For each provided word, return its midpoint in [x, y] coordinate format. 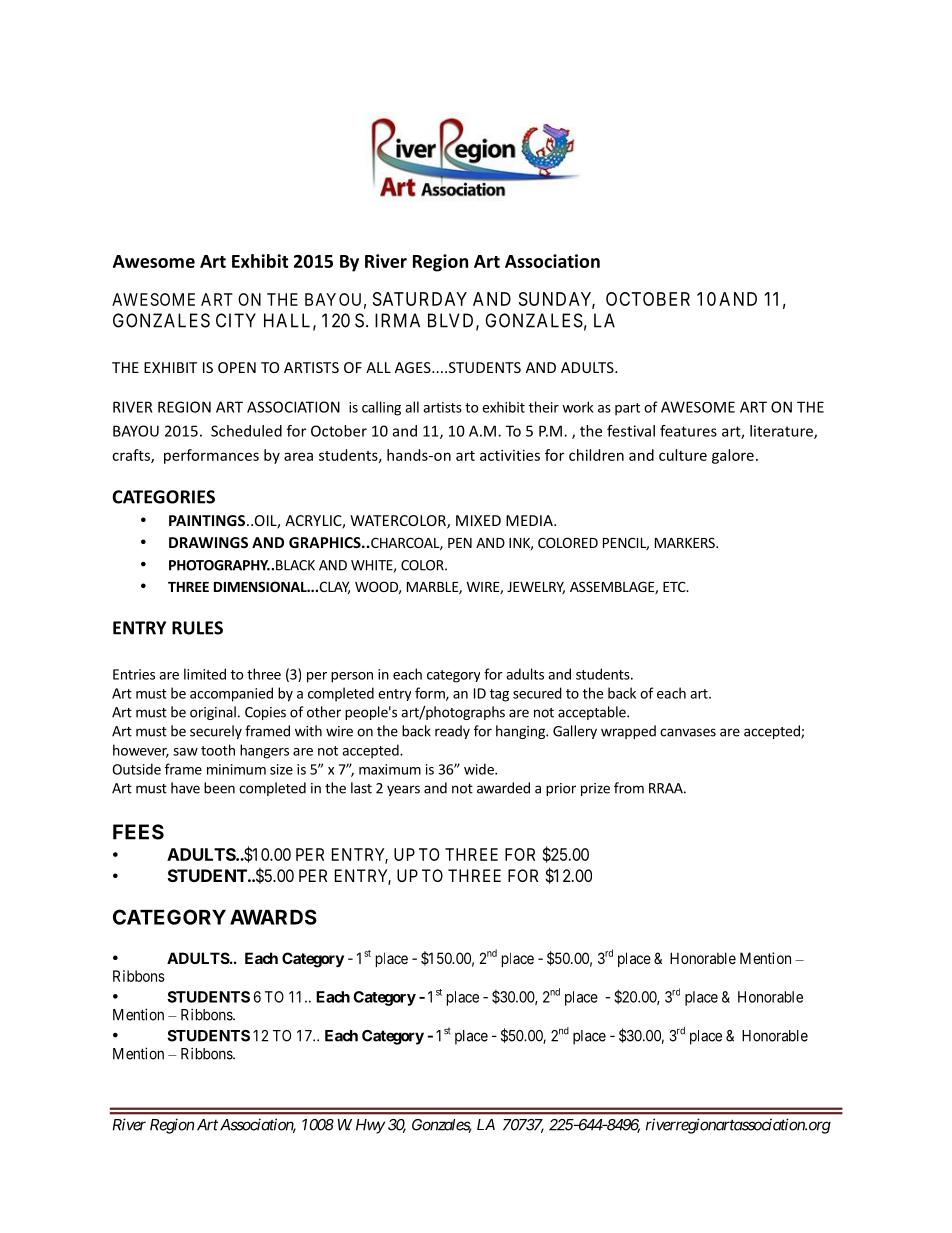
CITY [236, 320]
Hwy [370, 1126]
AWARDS [273, 917]
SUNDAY [557, 300]
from [629, 788]
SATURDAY [420, 299]
